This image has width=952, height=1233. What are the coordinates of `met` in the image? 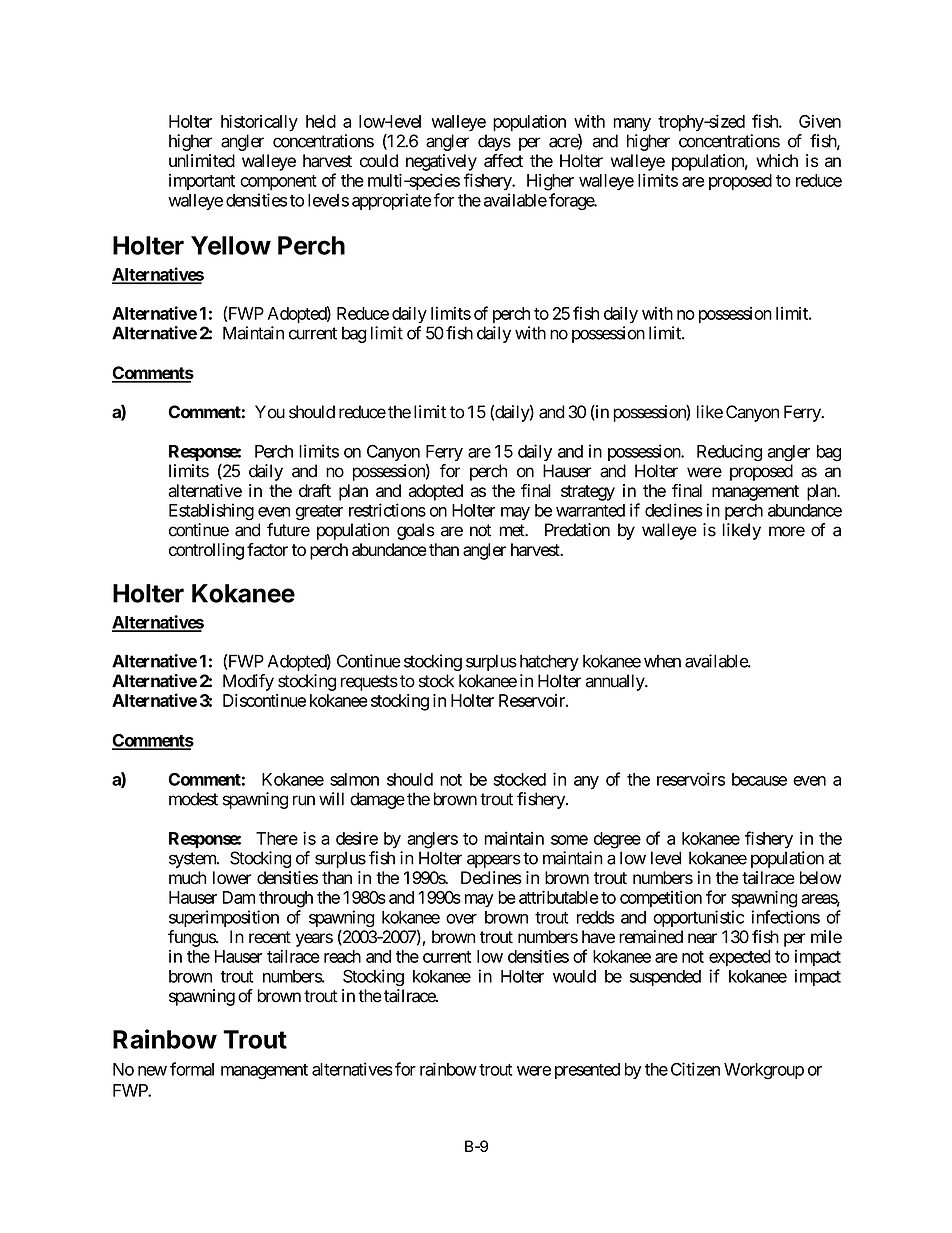 It's located at (513, 530).
